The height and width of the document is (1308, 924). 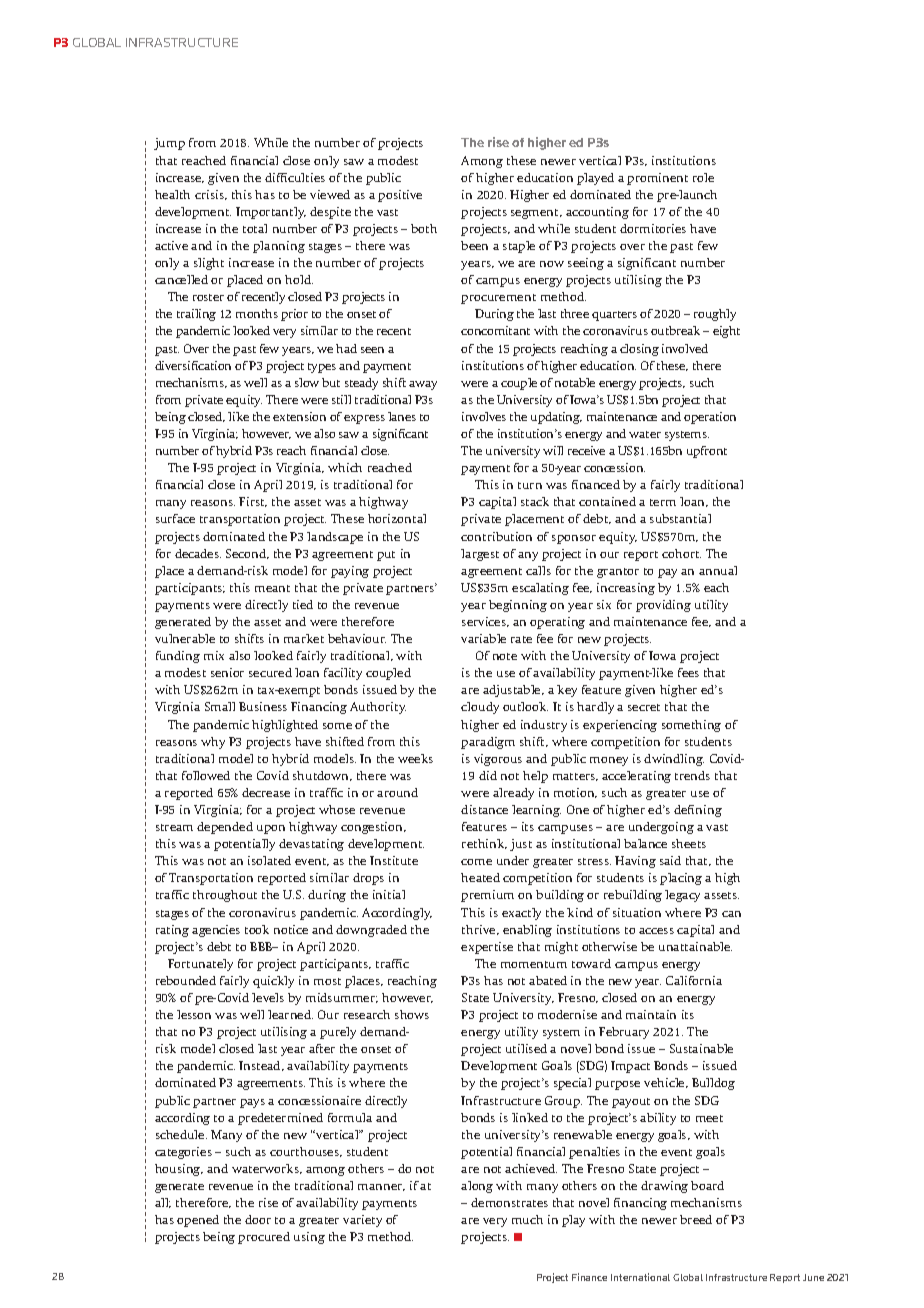 I want to click on expertise, so click(x=487, y=948).
